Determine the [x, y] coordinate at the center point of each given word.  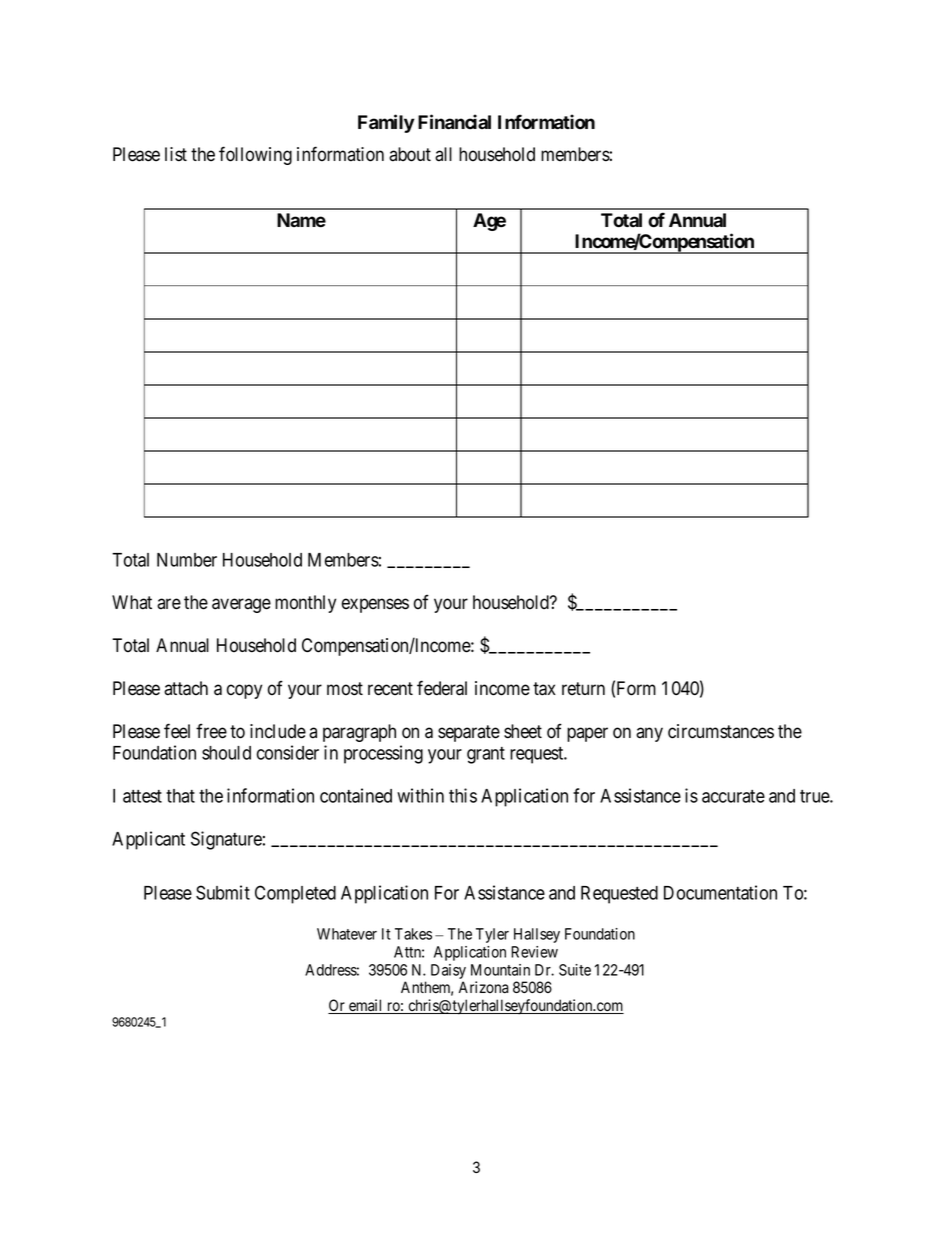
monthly [305, 604]
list [176, 154]
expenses [375, 605]
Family [386, 123]
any [649, 734]
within [420, 795]
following [255, 155]
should [226, 753]
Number [187, 560]
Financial [454, 122]
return [583, 689]
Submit [223, 892]
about [410, 154]
